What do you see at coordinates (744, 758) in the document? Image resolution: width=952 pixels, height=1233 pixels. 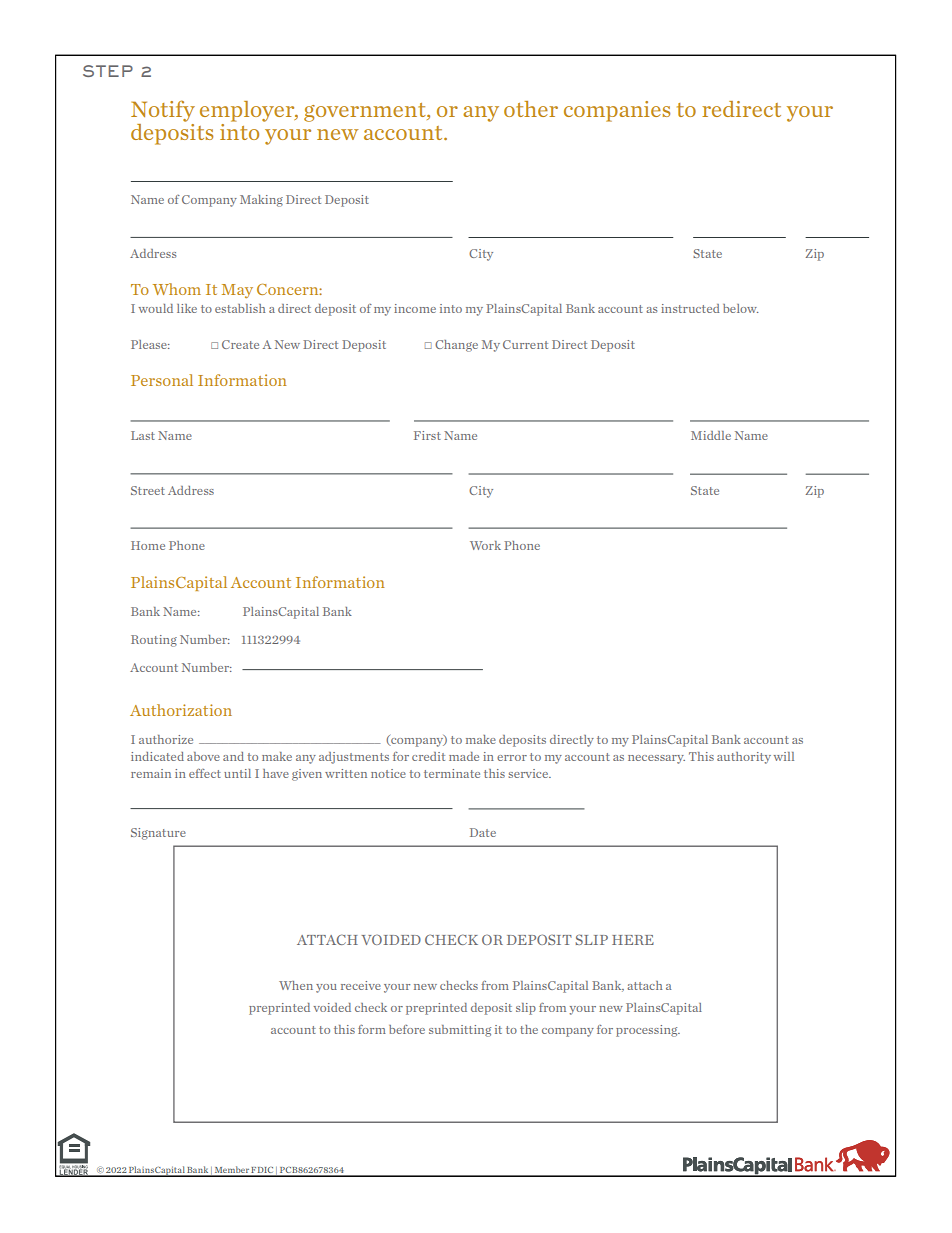 I see `authority` at bounding box center [744, 758].
